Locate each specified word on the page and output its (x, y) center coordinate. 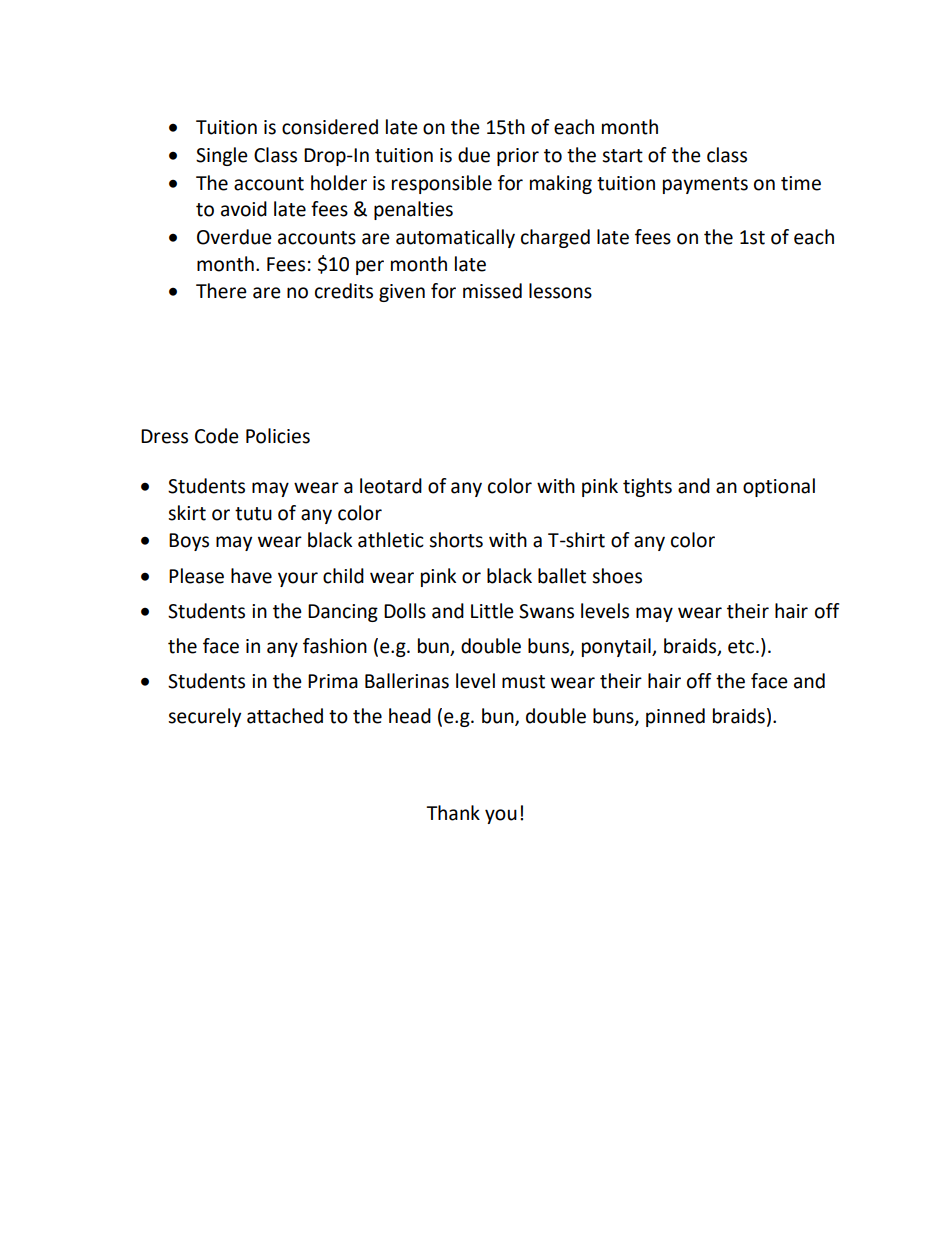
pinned (675, 717)
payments (705, 185)
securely (204, 717)
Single (222, 156)
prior (518, 157)
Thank (453, 813)
